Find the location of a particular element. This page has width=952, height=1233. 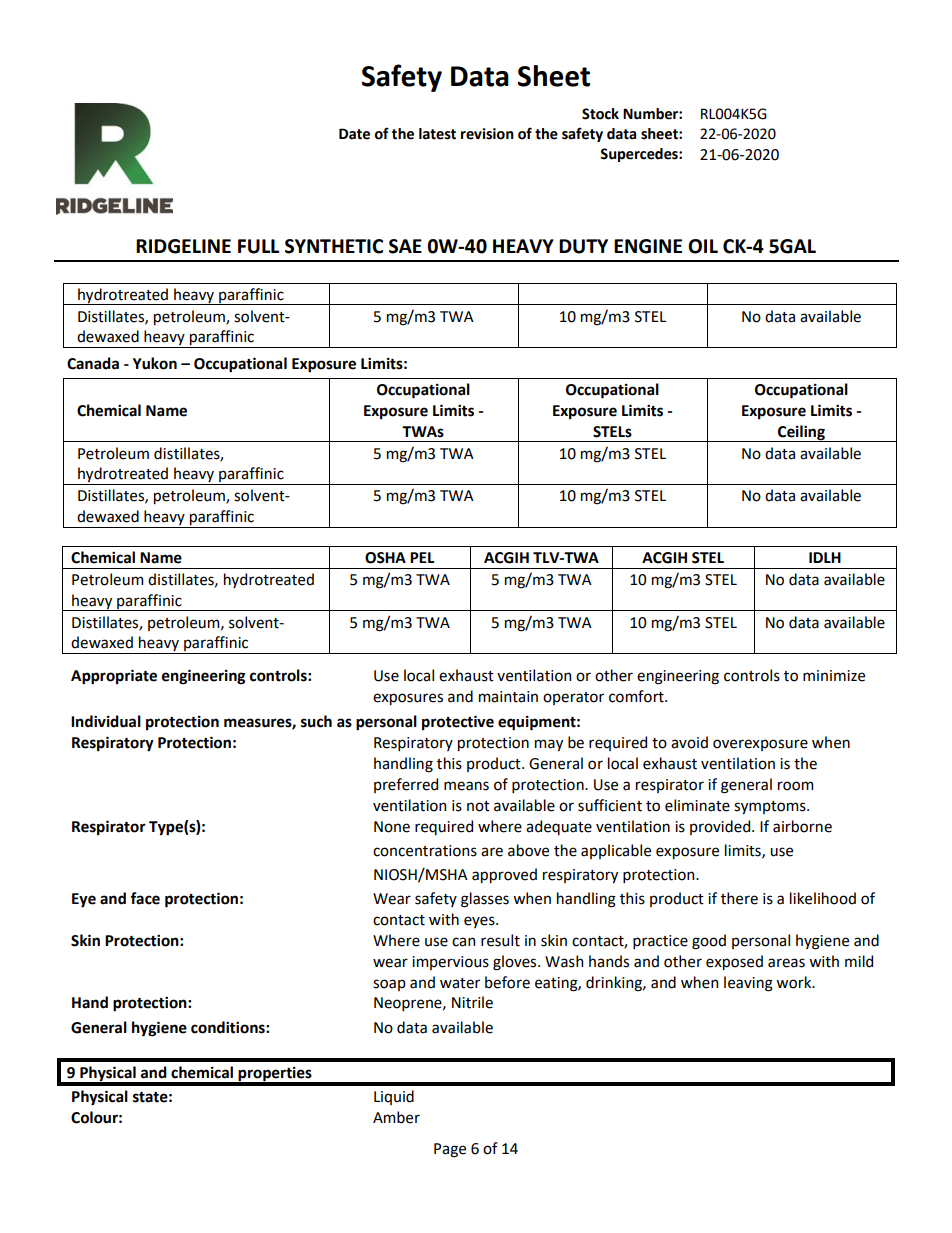

SAE is located at coordinates (405, 246).
